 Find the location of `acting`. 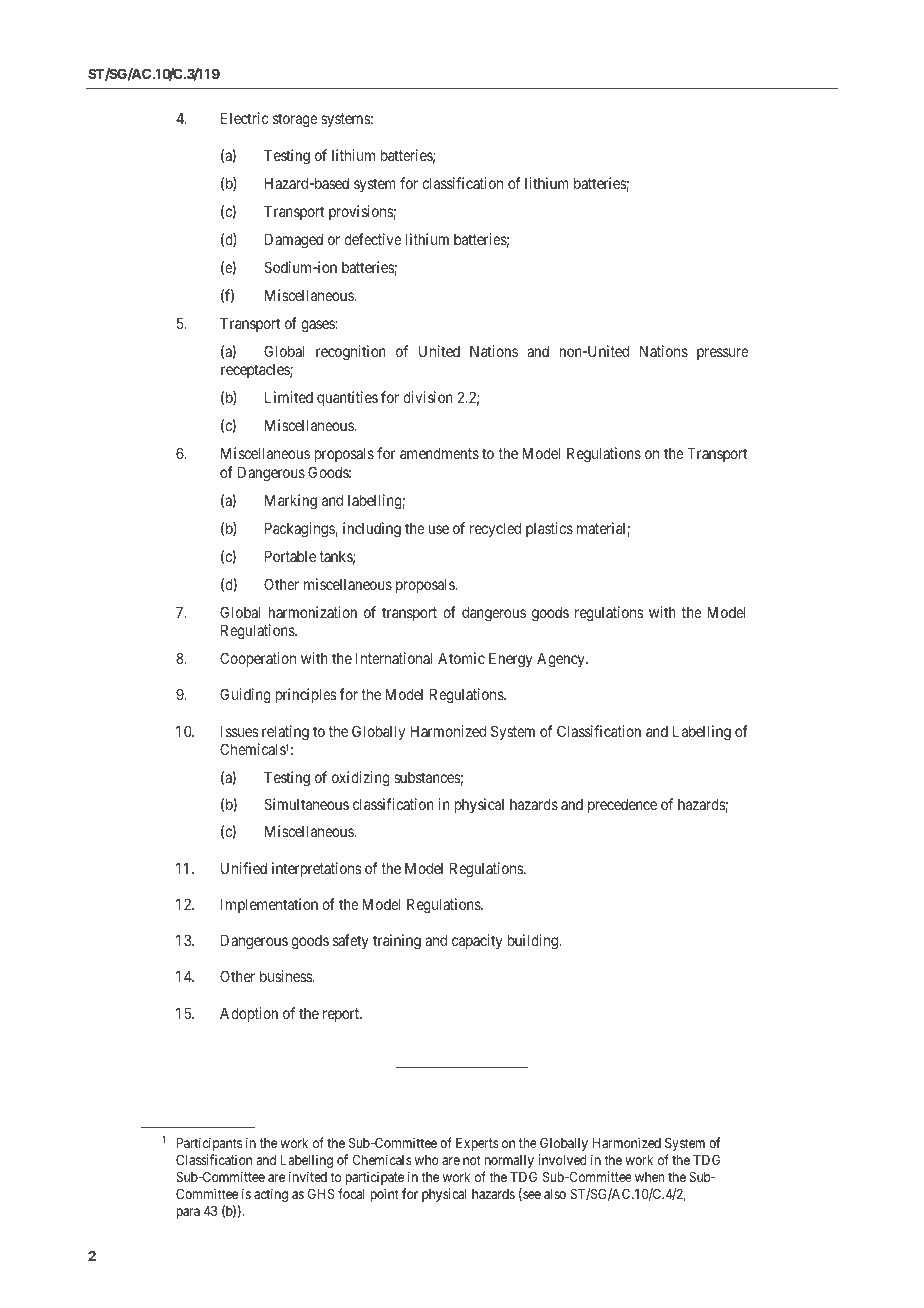

acting is located at coordinates (271, 1195).
